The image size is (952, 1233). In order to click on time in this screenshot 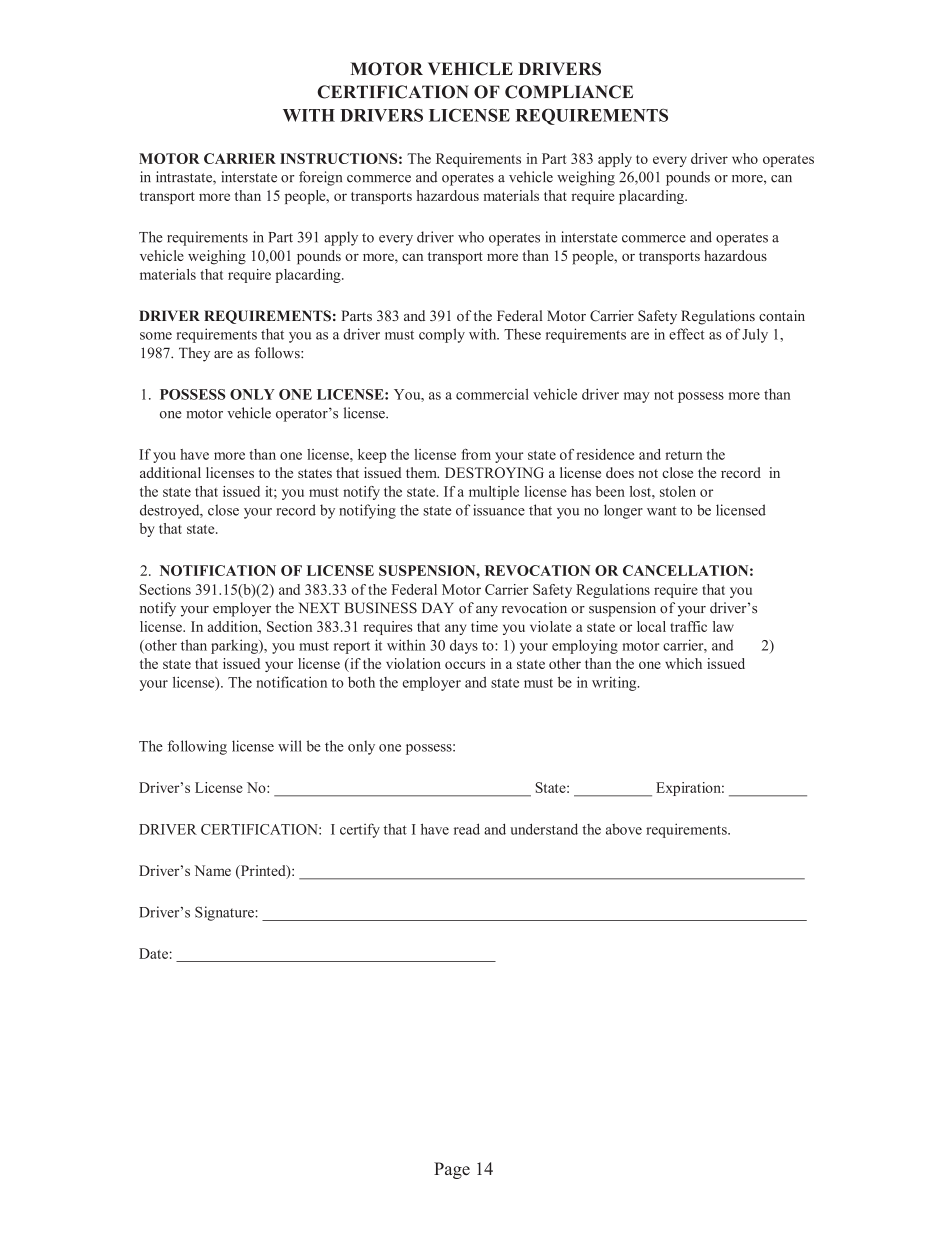, I will do `click(484, 626)`.
